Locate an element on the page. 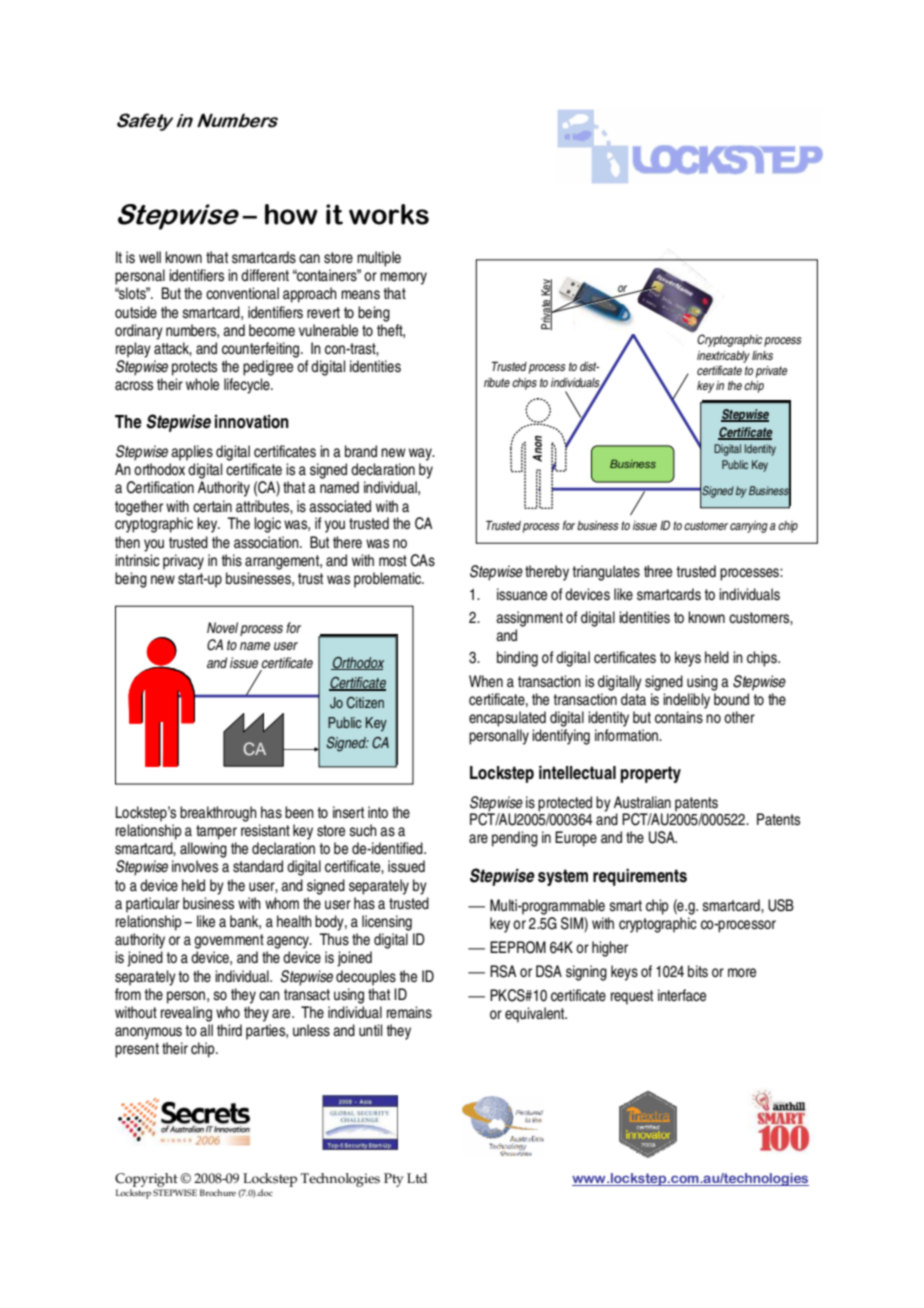  inextricably is located at coordinates (723, 357).
